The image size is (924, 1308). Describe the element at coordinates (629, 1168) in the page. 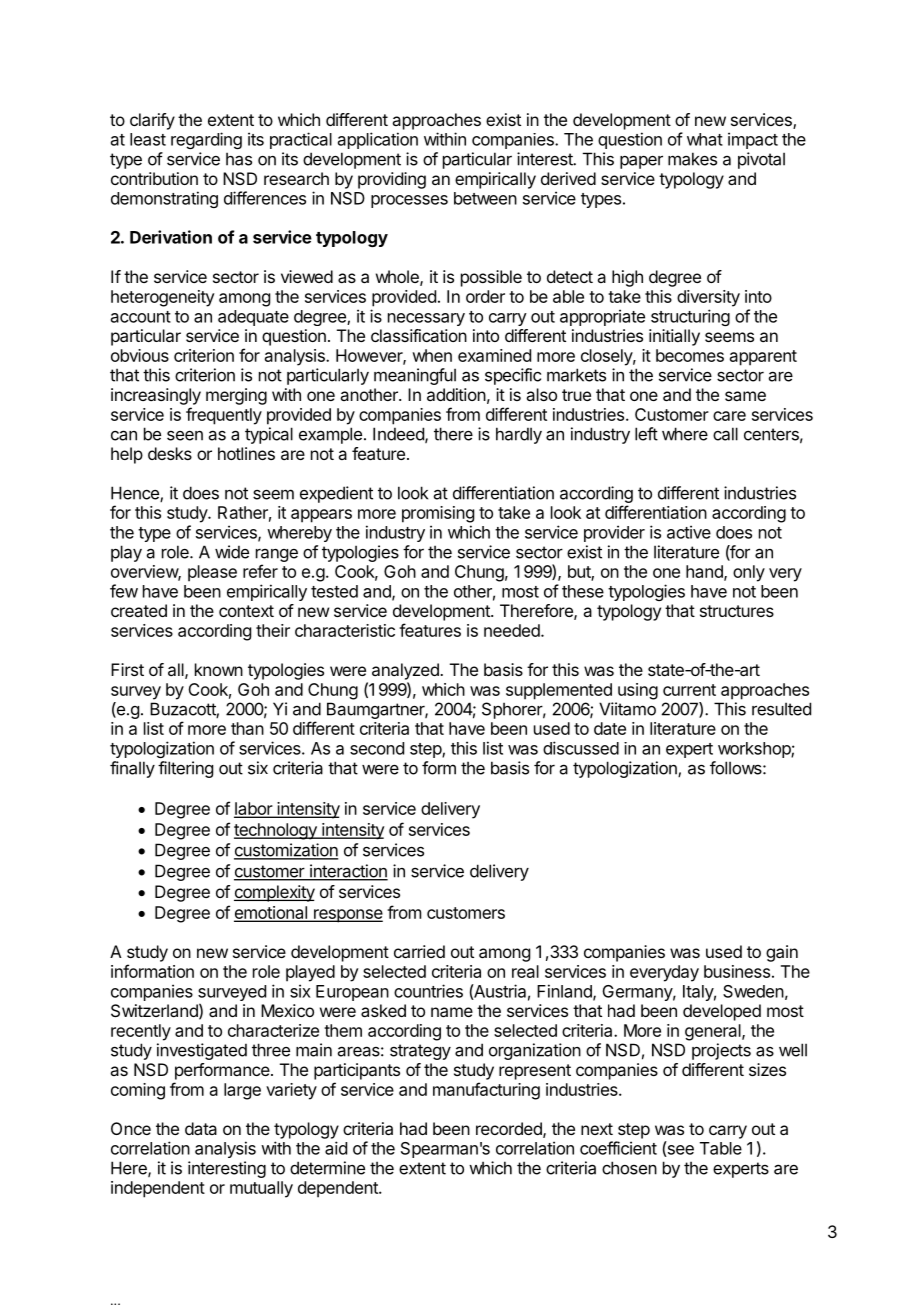

I see `chosen` at that location.
